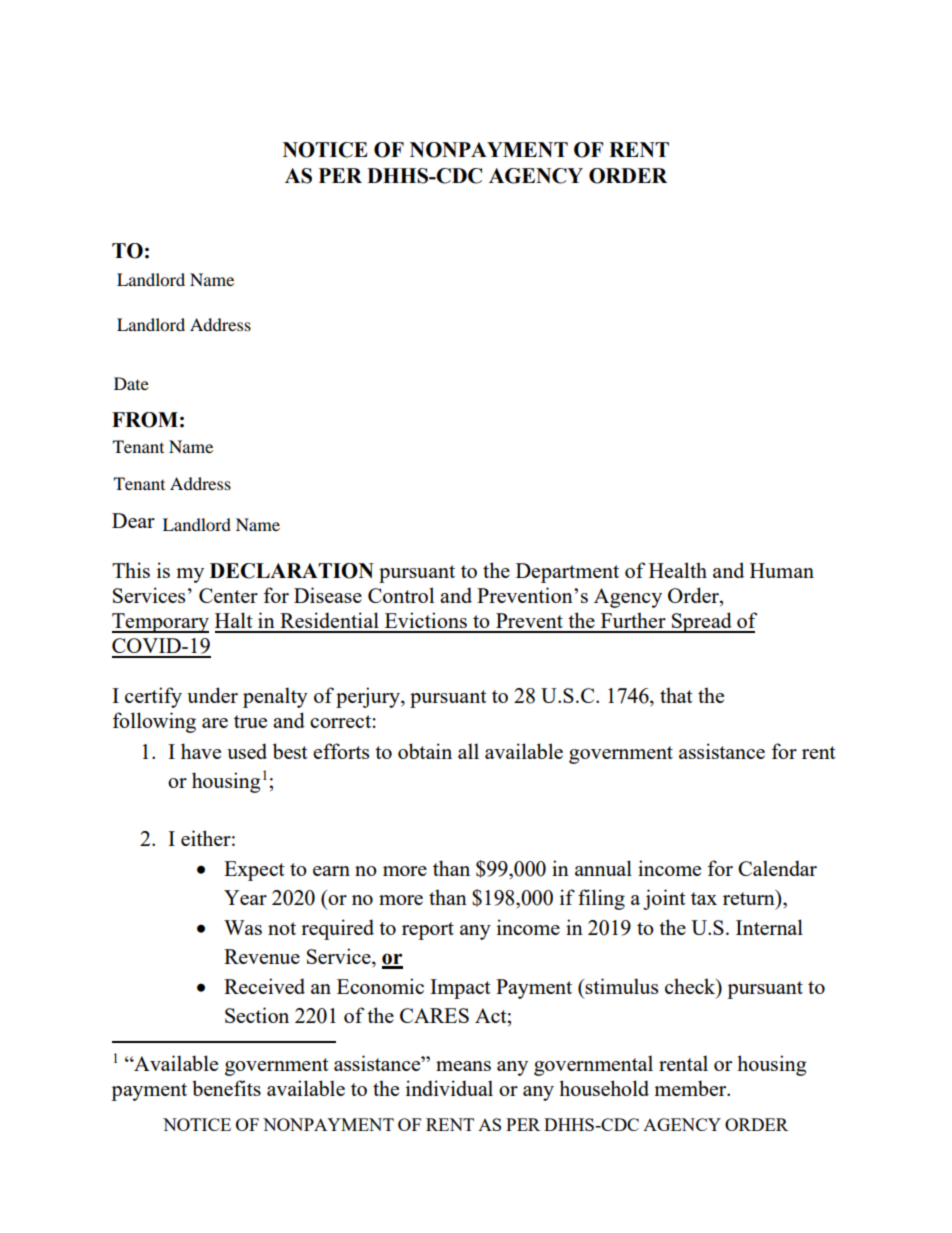 This screenshot has height=1233, width=952. What do you see at coordinates (468, 751) in the screenshot?
I see `all` at bounding box center [468, 751].
